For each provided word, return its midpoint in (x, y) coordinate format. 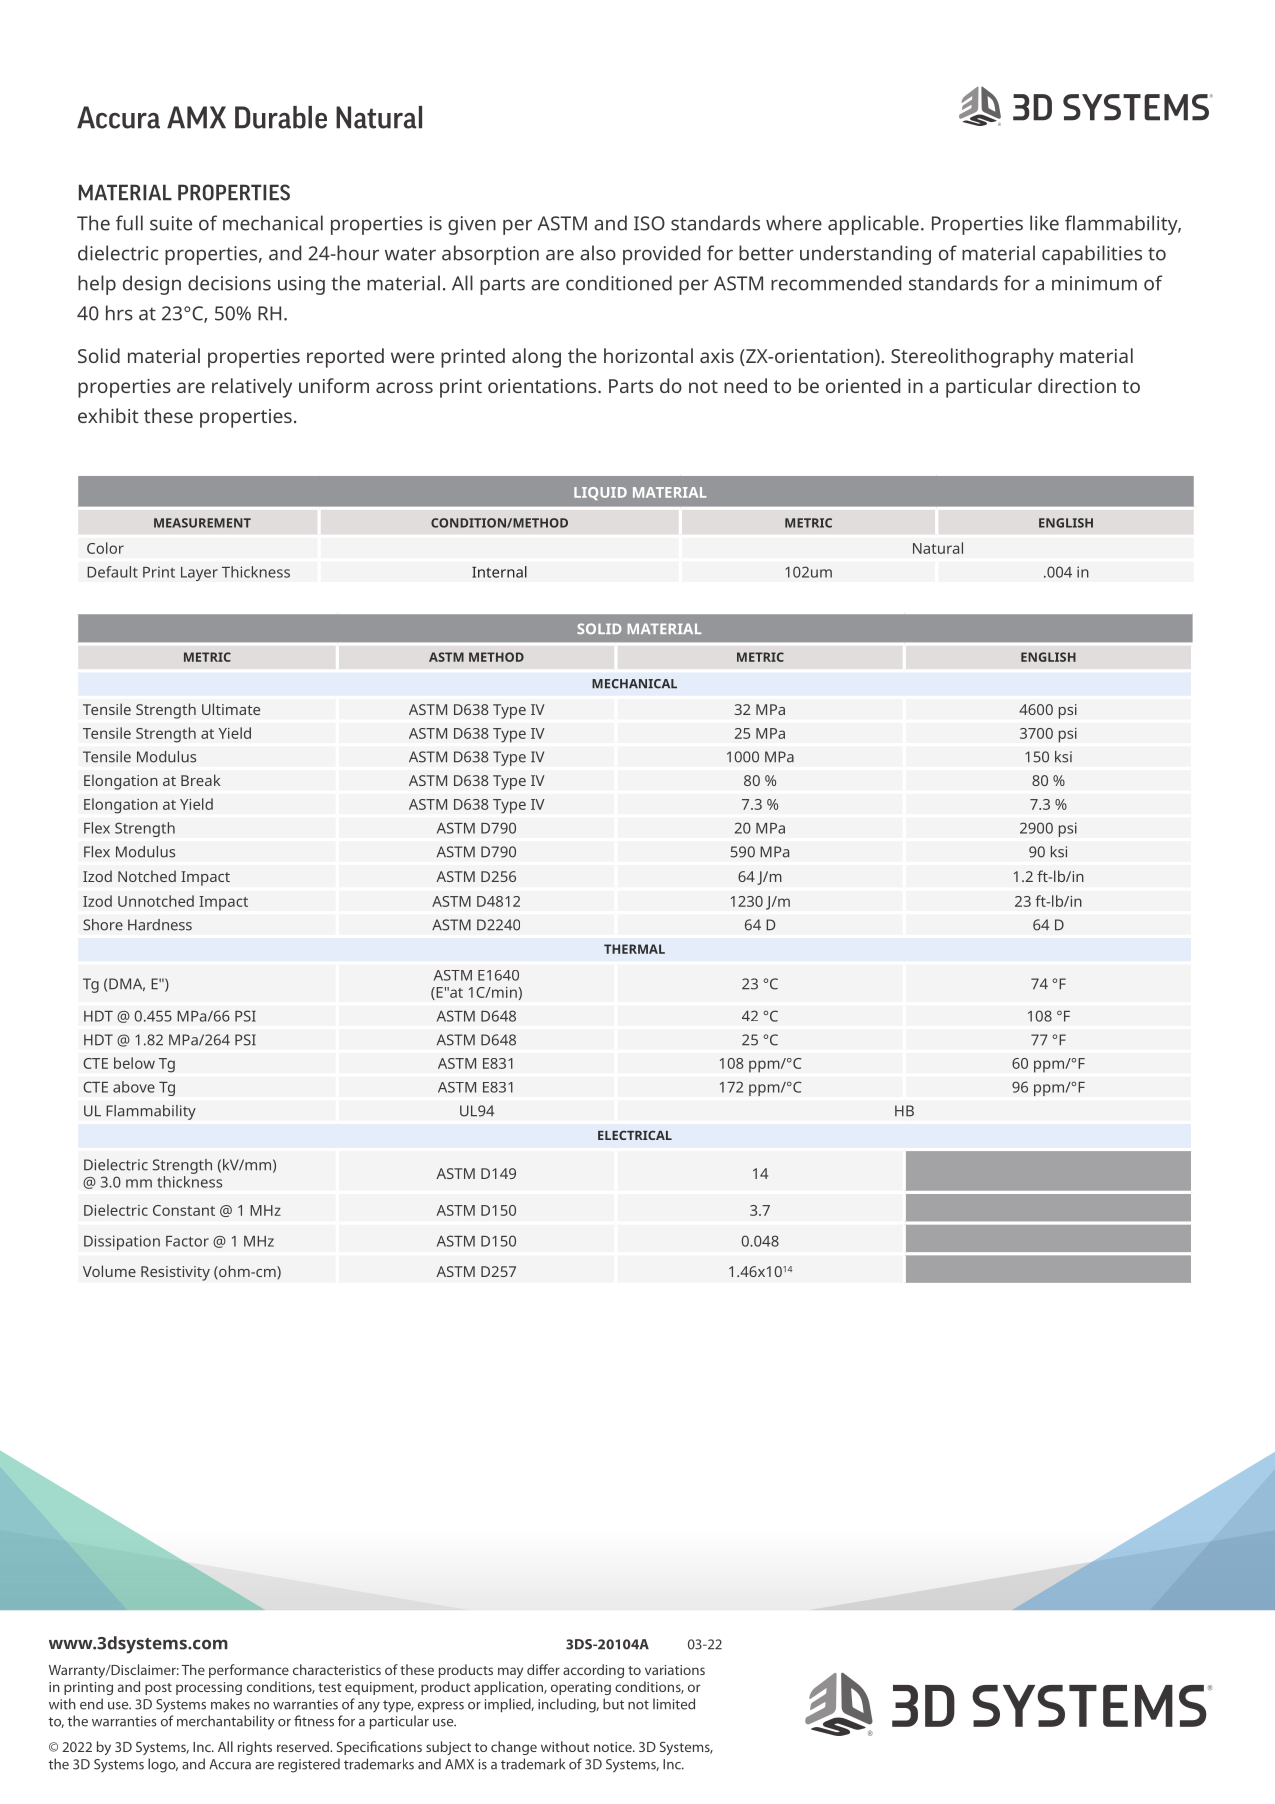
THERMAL (634, 949)
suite (171, 223)
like (1044, 223)
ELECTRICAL (635, 1135)
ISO (649, 223)
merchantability (226, 1722)
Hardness (160, 925)
